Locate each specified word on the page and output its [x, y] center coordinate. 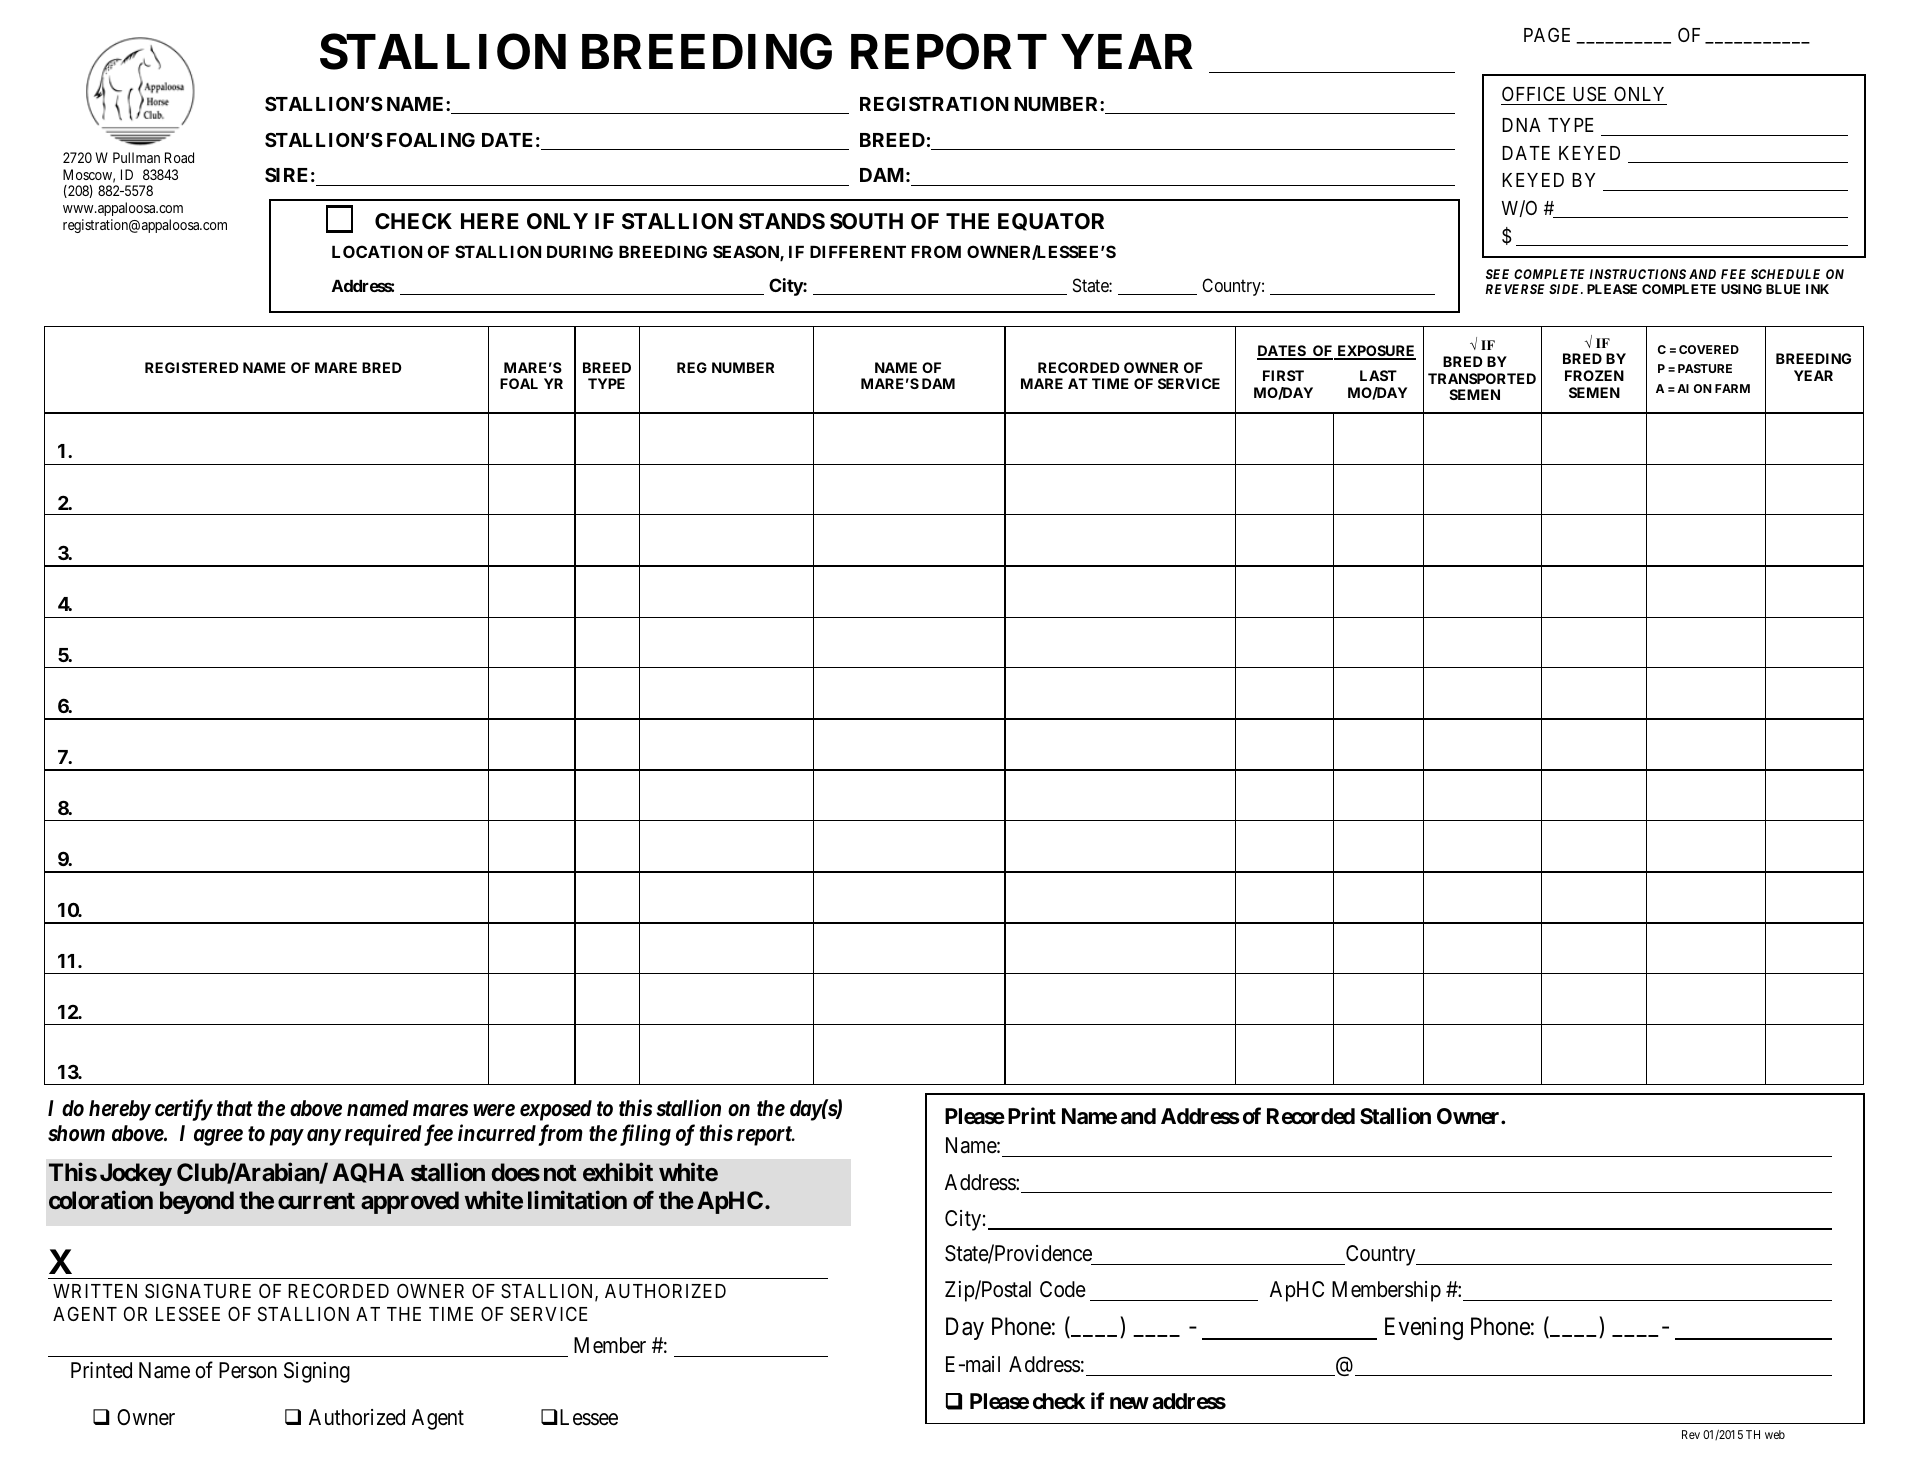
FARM [1732, 388]
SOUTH [866, 221]
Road [179, 157]
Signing [317, 1372]
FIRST [1283, 375]
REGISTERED [192, 367]
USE [1590, 95]
